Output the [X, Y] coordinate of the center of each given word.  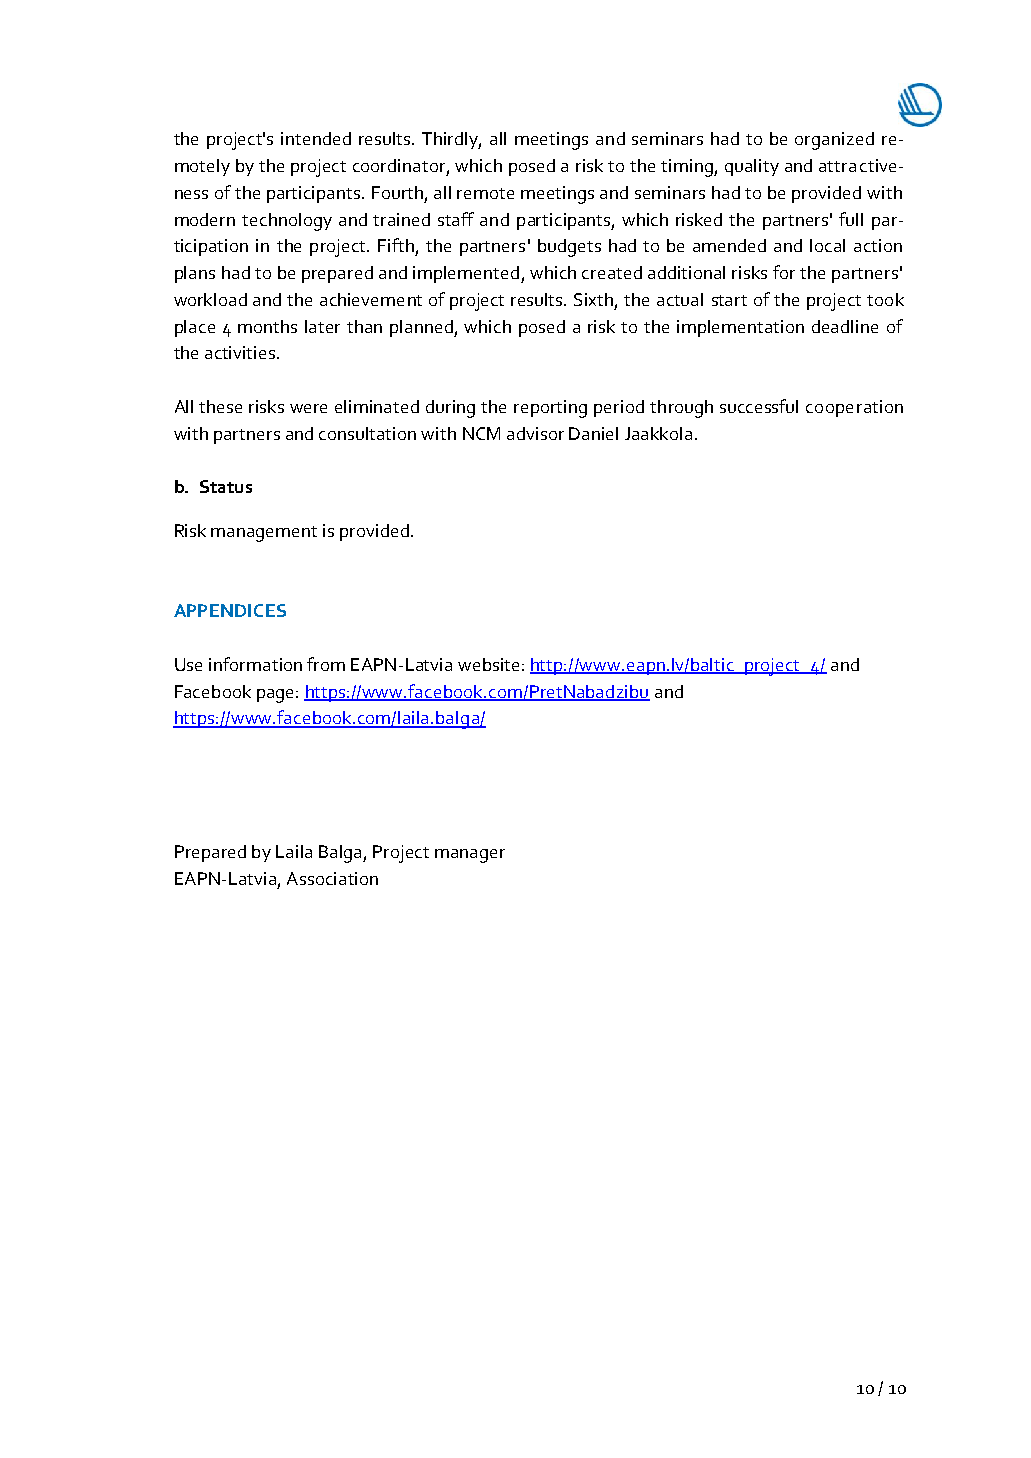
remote [485, 193]
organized [834, 141]
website [488, 664]
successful [759, 406]
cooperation [854, 408]
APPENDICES [230, 610]
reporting [550, 409]
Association [332, 878]
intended [316, 138]
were [308, 408]
